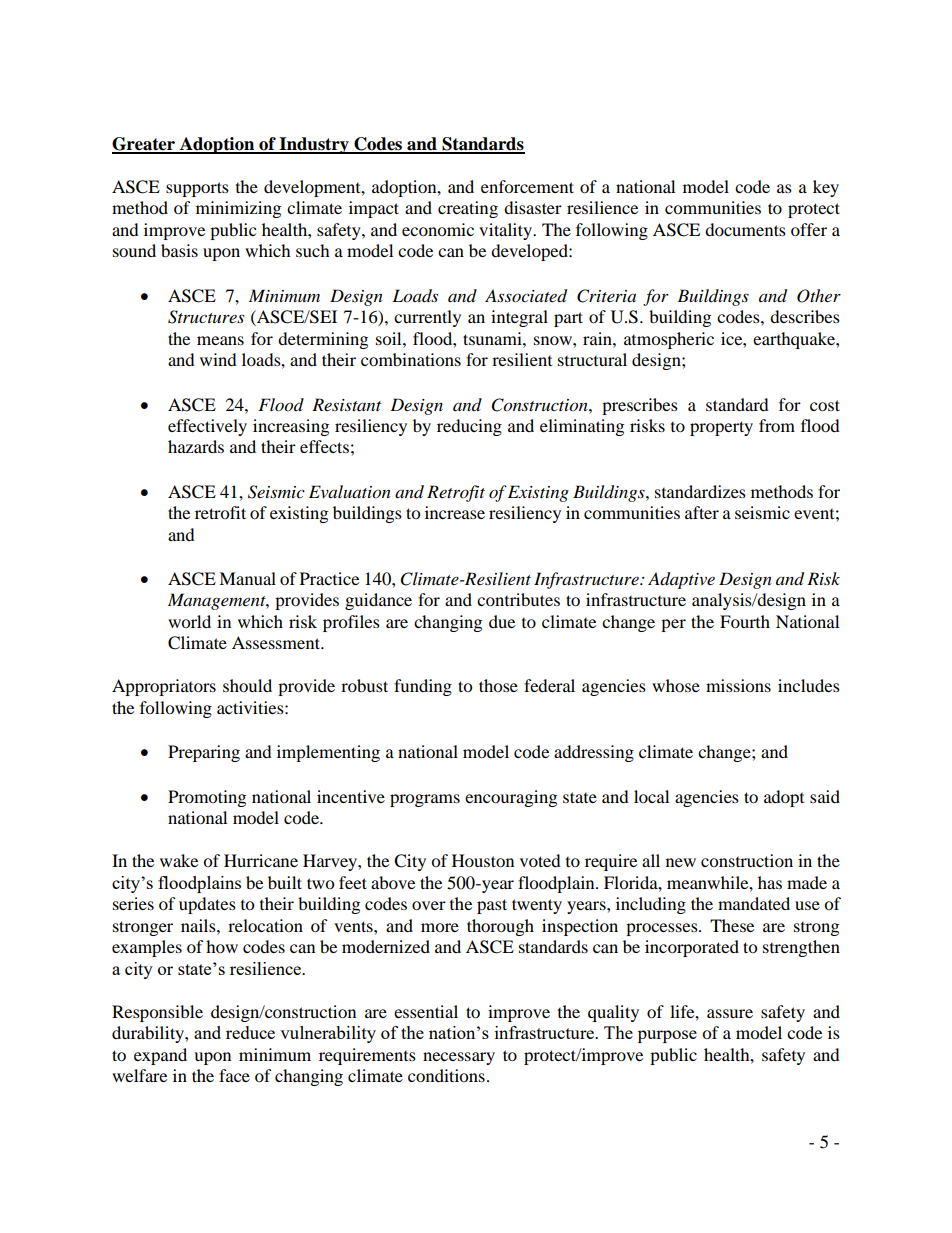  Describe the element at coordinates (220, 340) in the image. I see `means` at that location.
